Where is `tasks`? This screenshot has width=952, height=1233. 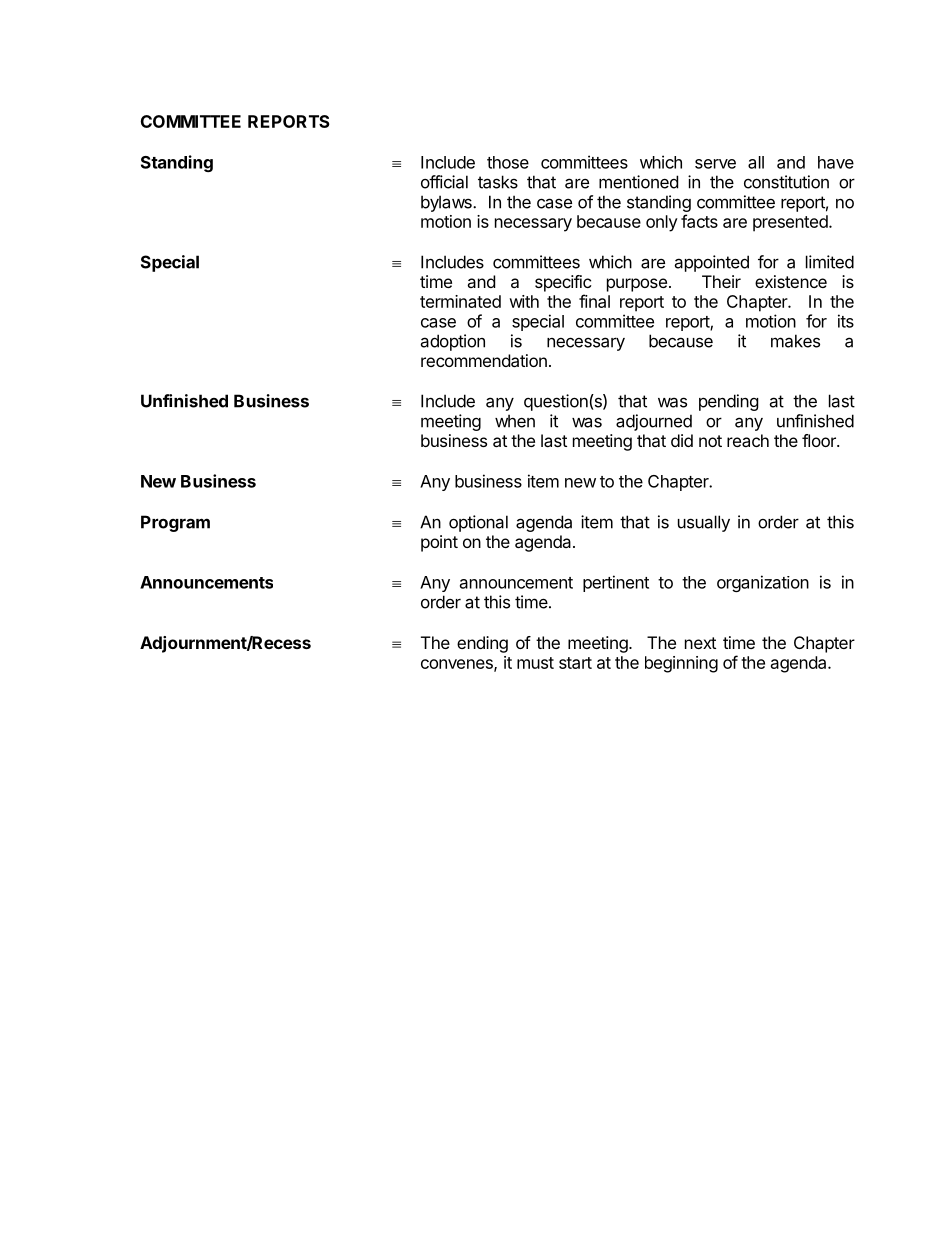
tasks is located at coordinates (498, 182).
